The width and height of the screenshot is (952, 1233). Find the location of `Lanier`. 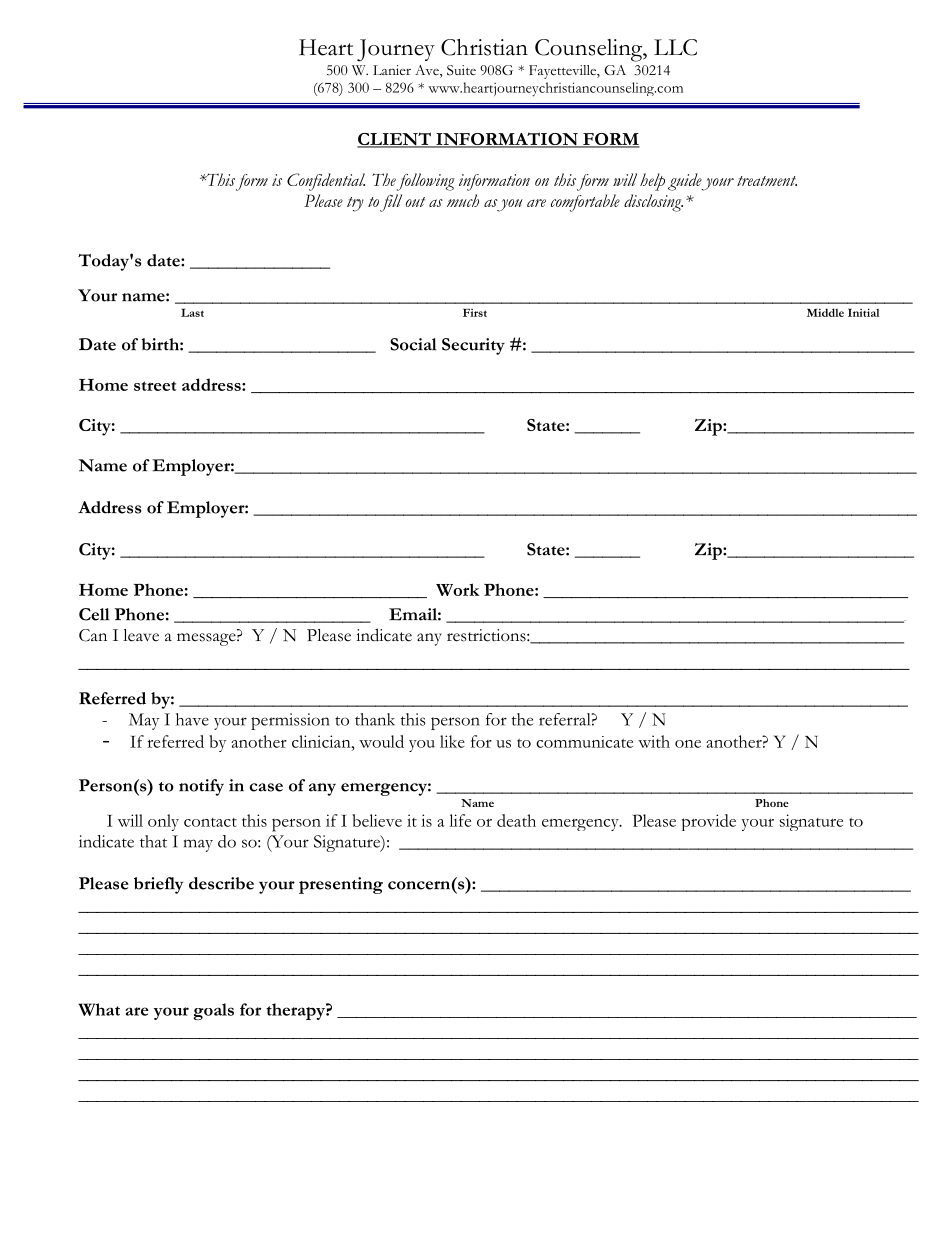

Lanier is located at coordinates (392, 70).
